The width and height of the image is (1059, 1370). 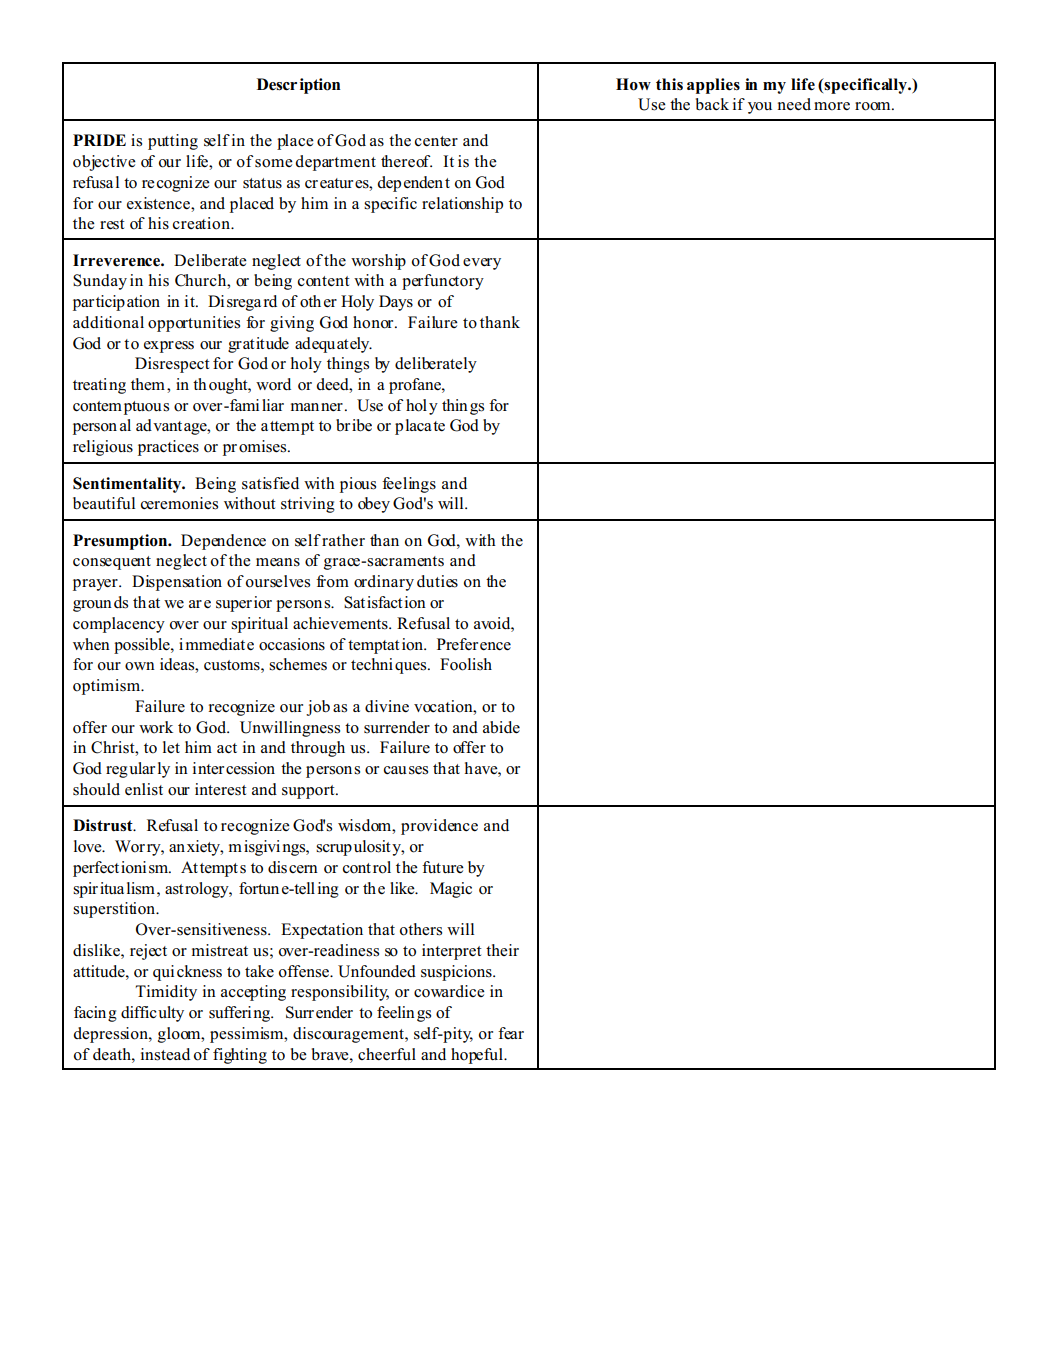 What do you see at coordinates (511, 1033) in the image?
I see `fear` at bounding box center [511, 1033].
